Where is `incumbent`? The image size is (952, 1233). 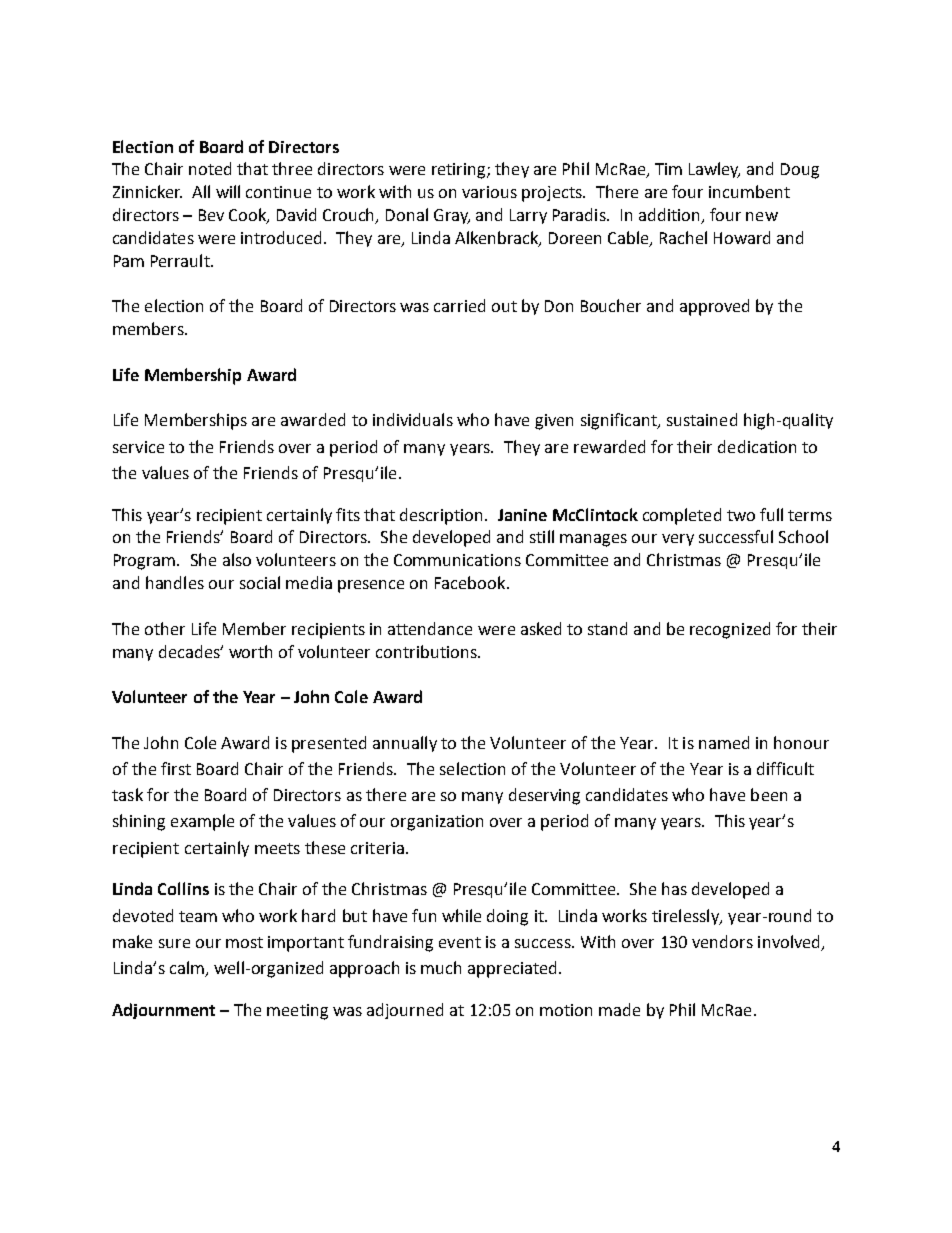 incumbent is located at coordinates (749, 191).
